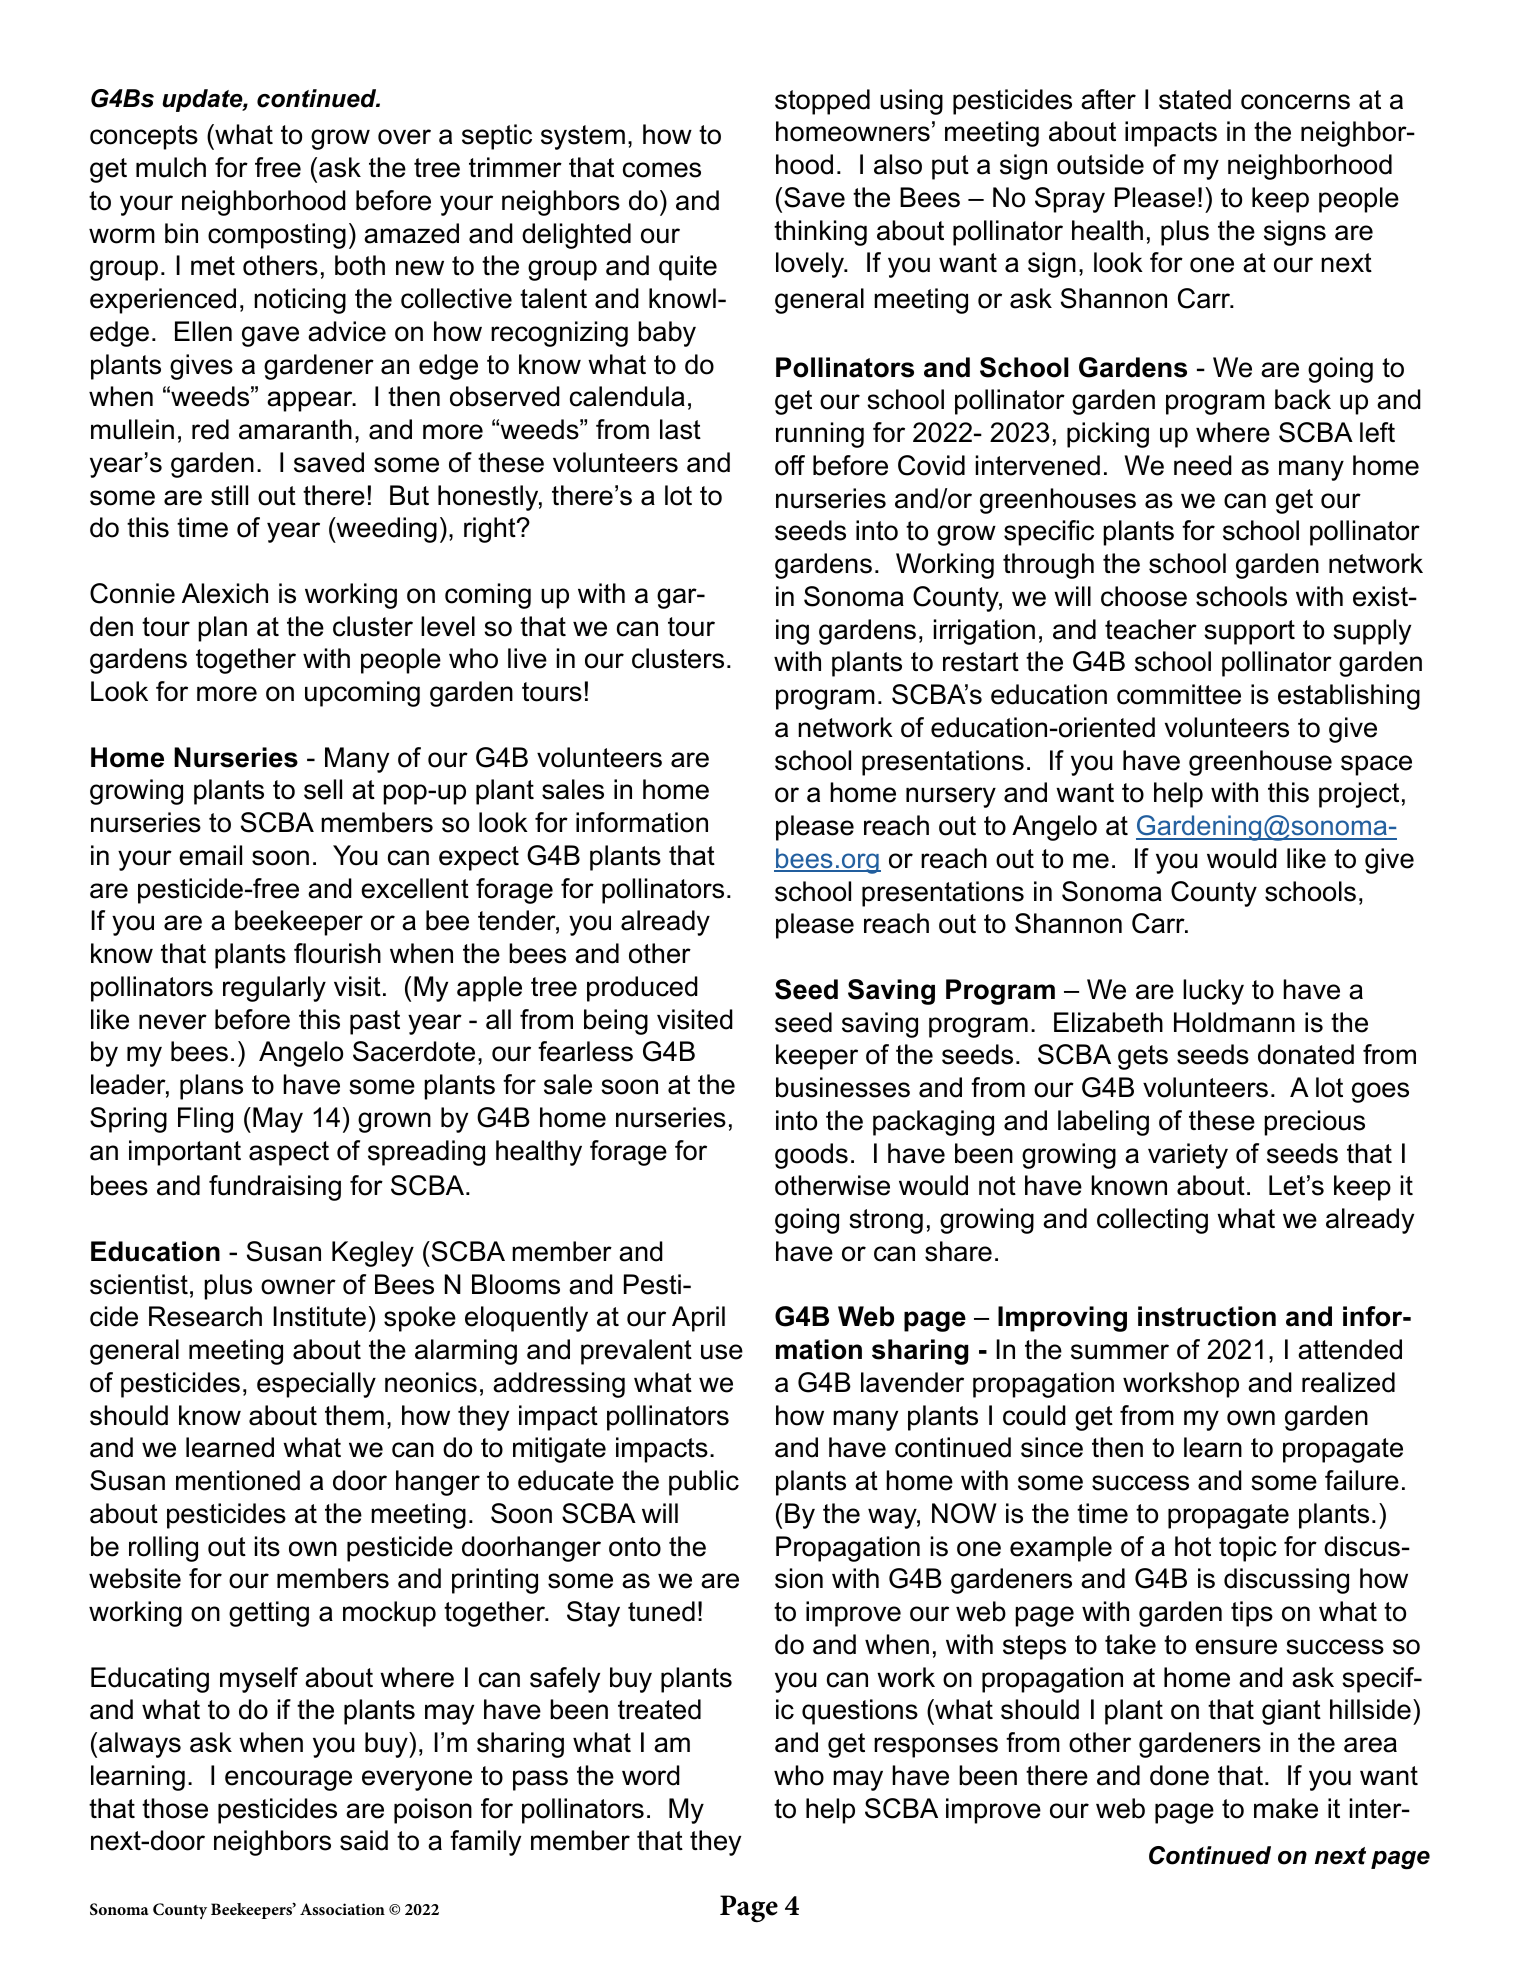  What do you see at coordinates (171, 167) in the screenshot?
I see `mulch` at bounding box center [171, 167].
